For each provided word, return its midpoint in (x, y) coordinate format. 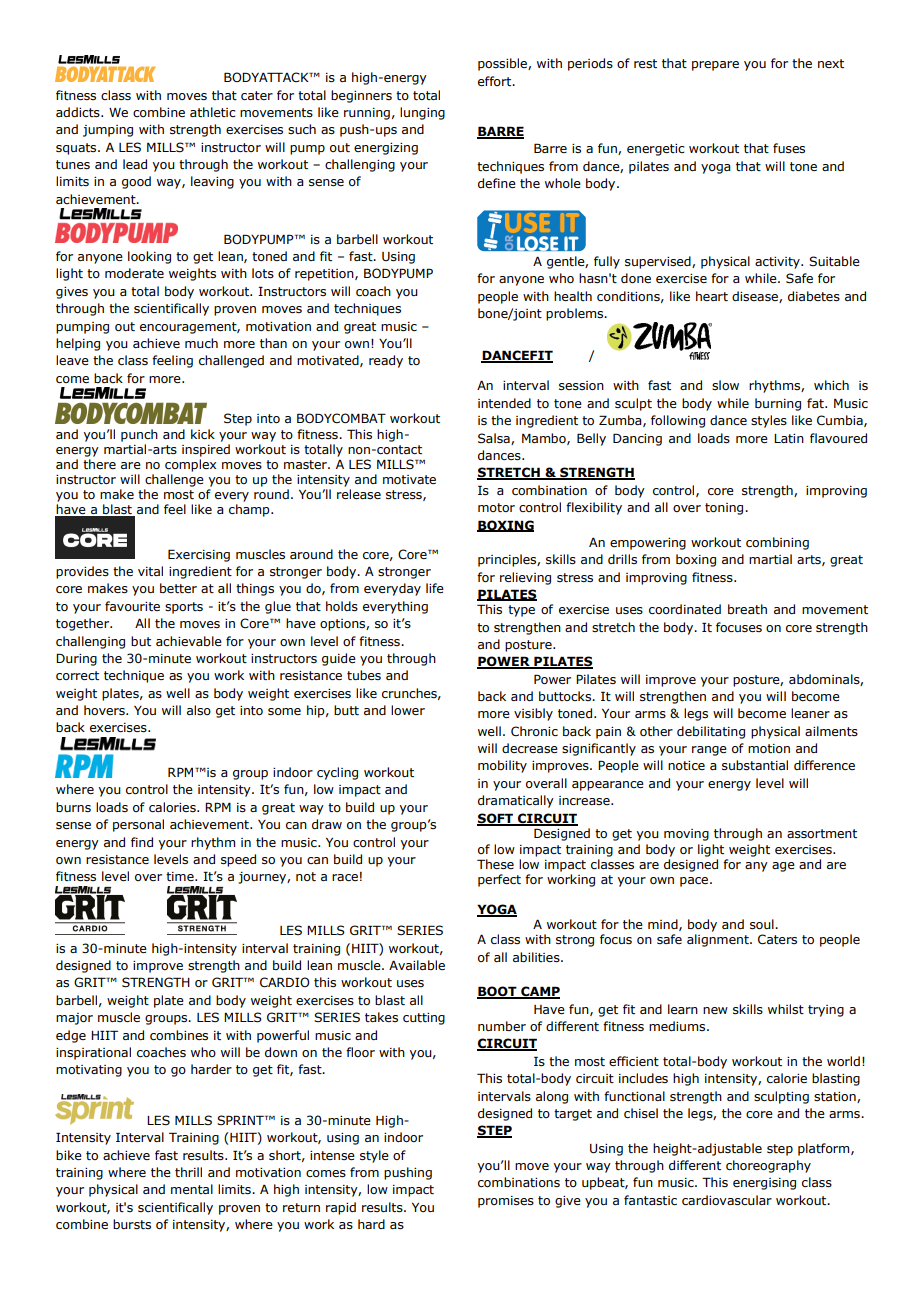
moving (686, 835)
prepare (715, 66)
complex (190, 465)
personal (138, 825)
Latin (789, 438)
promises (506, 1202)
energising (764, 1184)
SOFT (496, 819)
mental (192, 1189)
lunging (422, 113)
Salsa (495, 439)
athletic (212, 112)
